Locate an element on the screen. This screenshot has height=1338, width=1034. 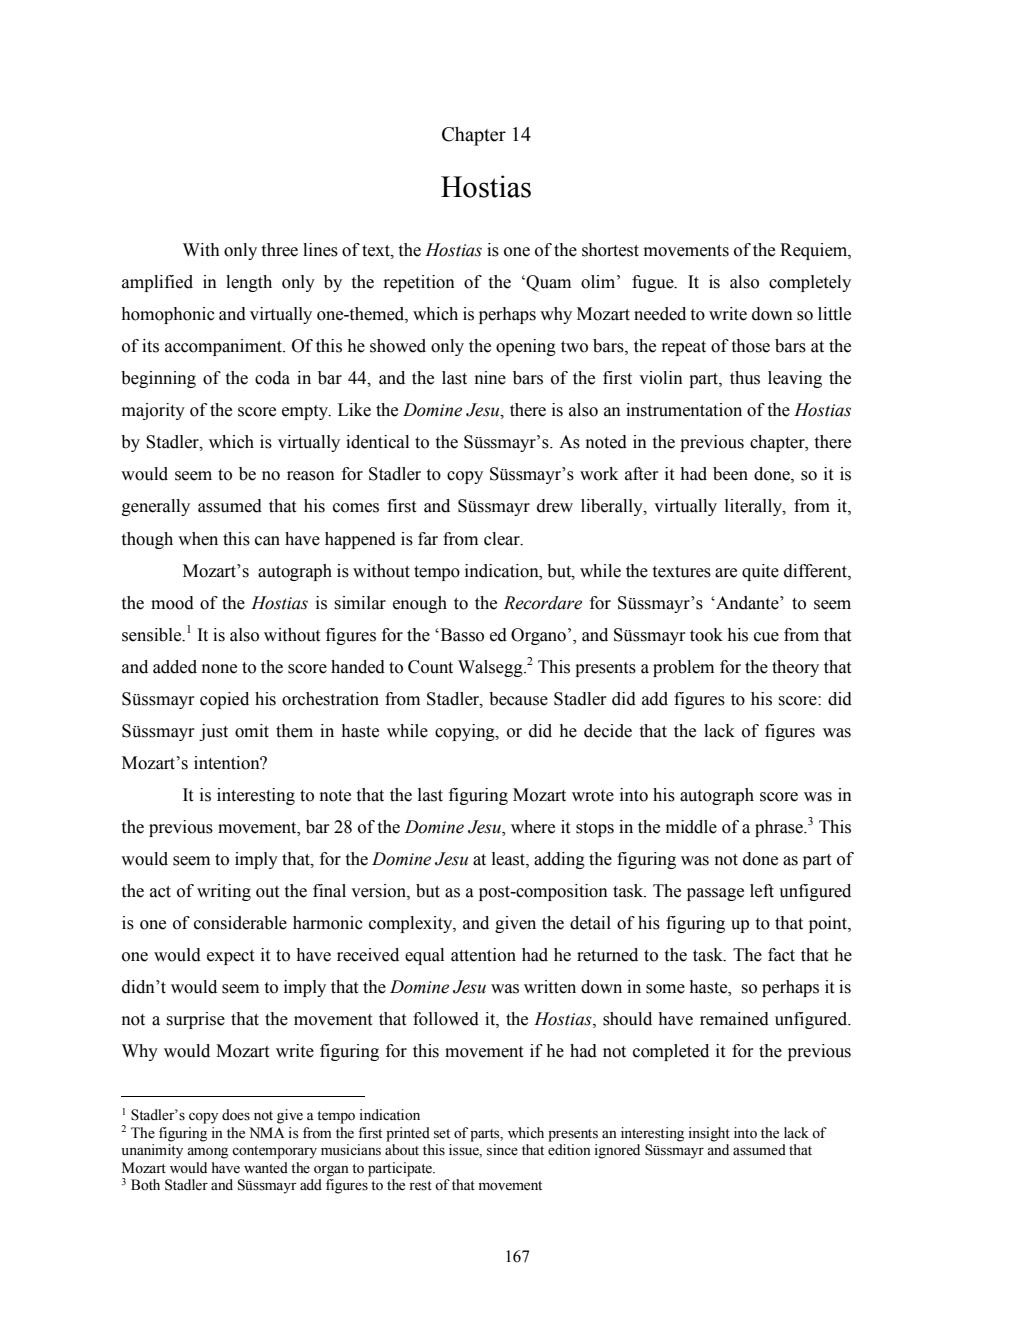
among is located at coordinates (207, 1153).
